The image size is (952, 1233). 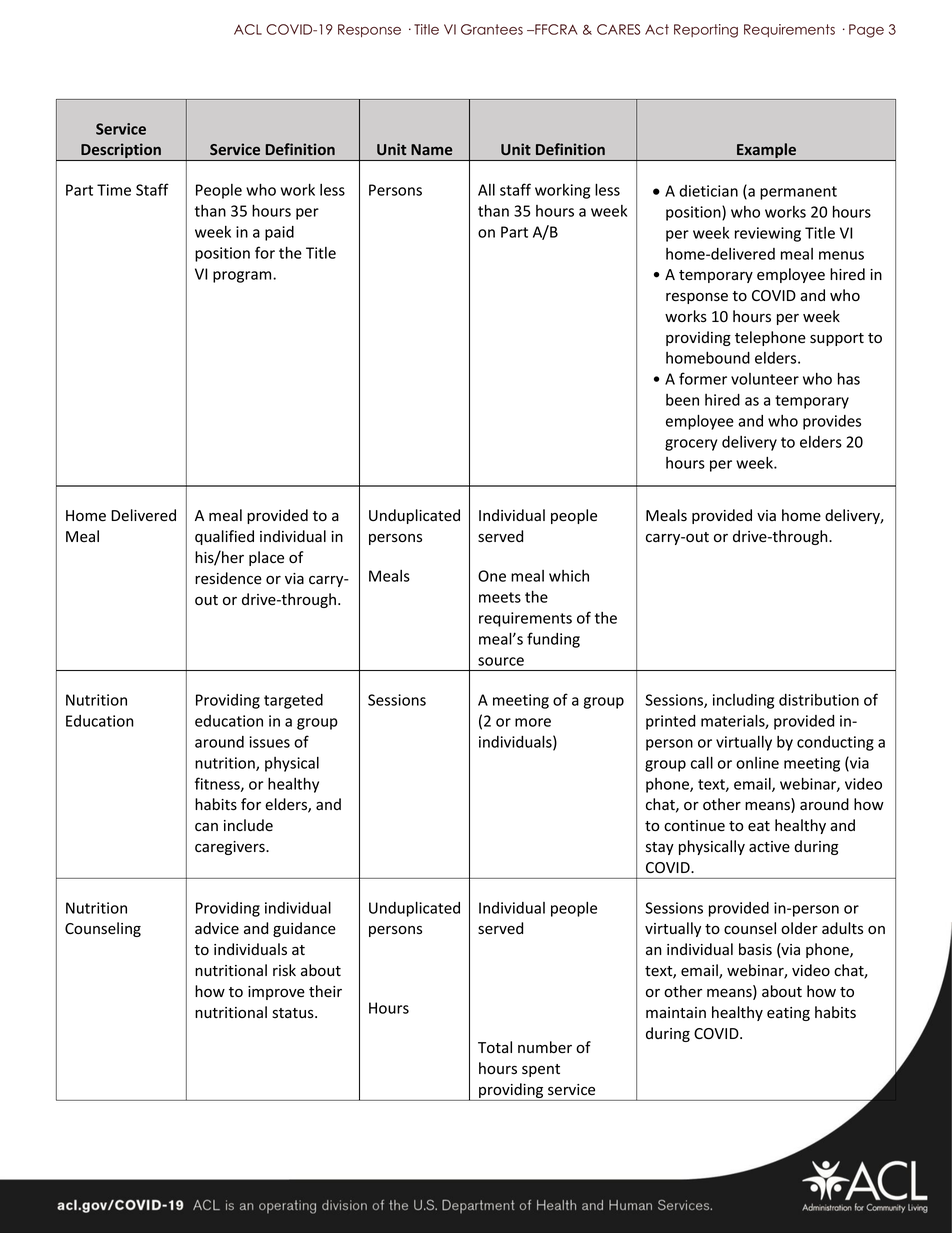 I want to click on program, so click(x=243, y=277).
